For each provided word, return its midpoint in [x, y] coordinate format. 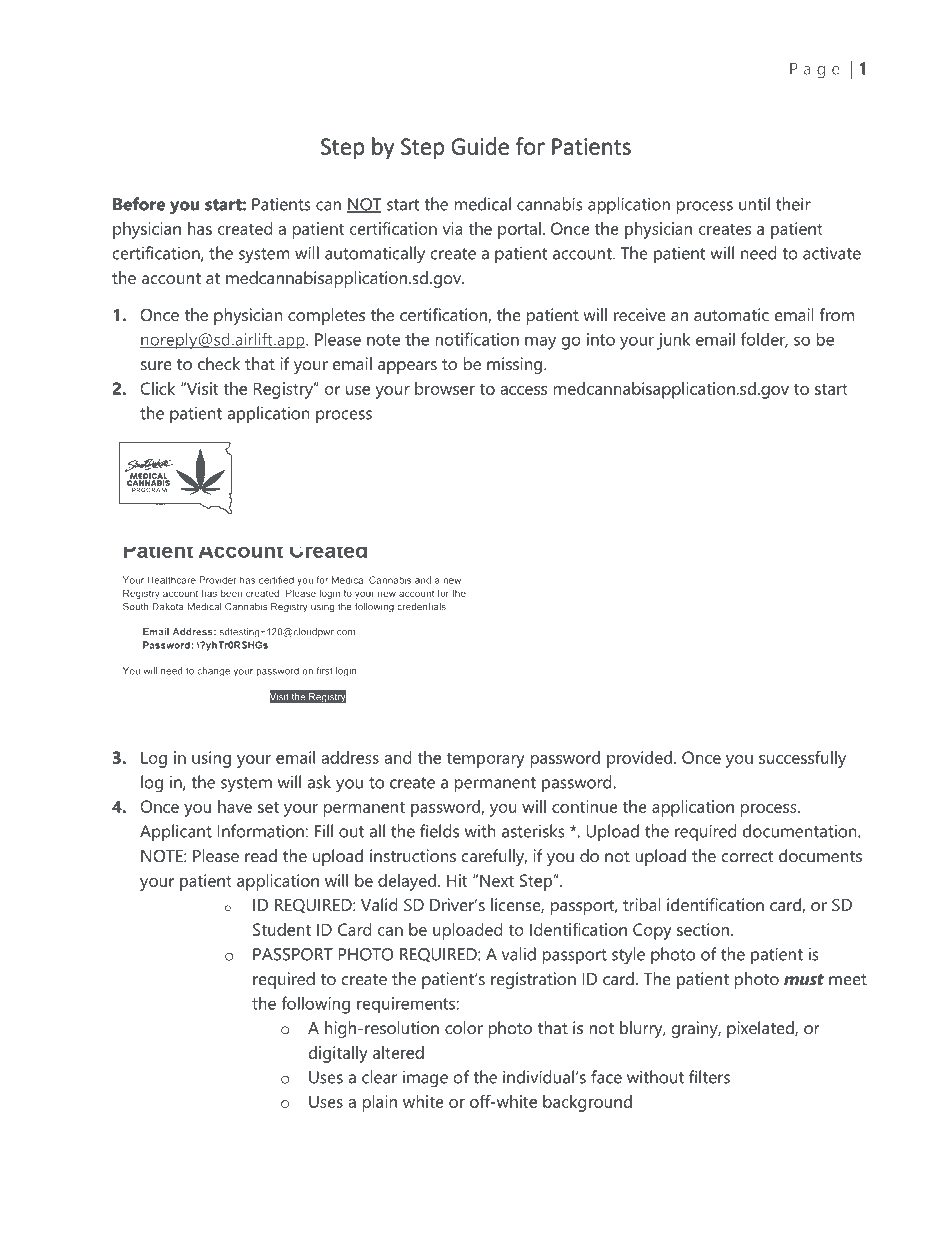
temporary [485, 760]
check [219, 363]
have [235, 806]
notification [477, 339]
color [464, 1027]
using [211, 759]
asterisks [533, 831]
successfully [802, 759]
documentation [801, 831]
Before [139, 204]
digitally [338, 1054]
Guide [480, 146]
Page [815, 70]
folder [764, 340]
